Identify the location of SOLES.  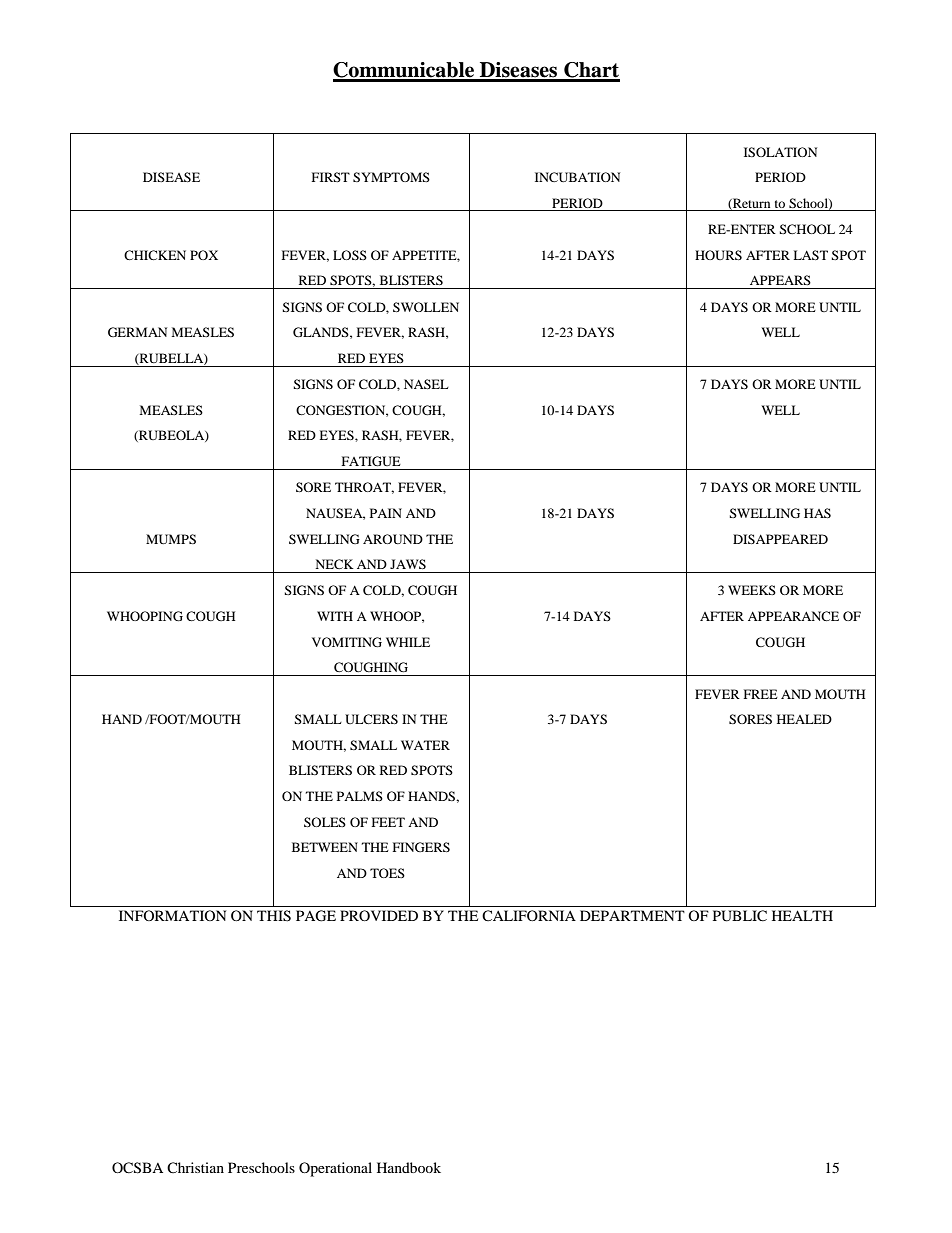
(325, 822).
